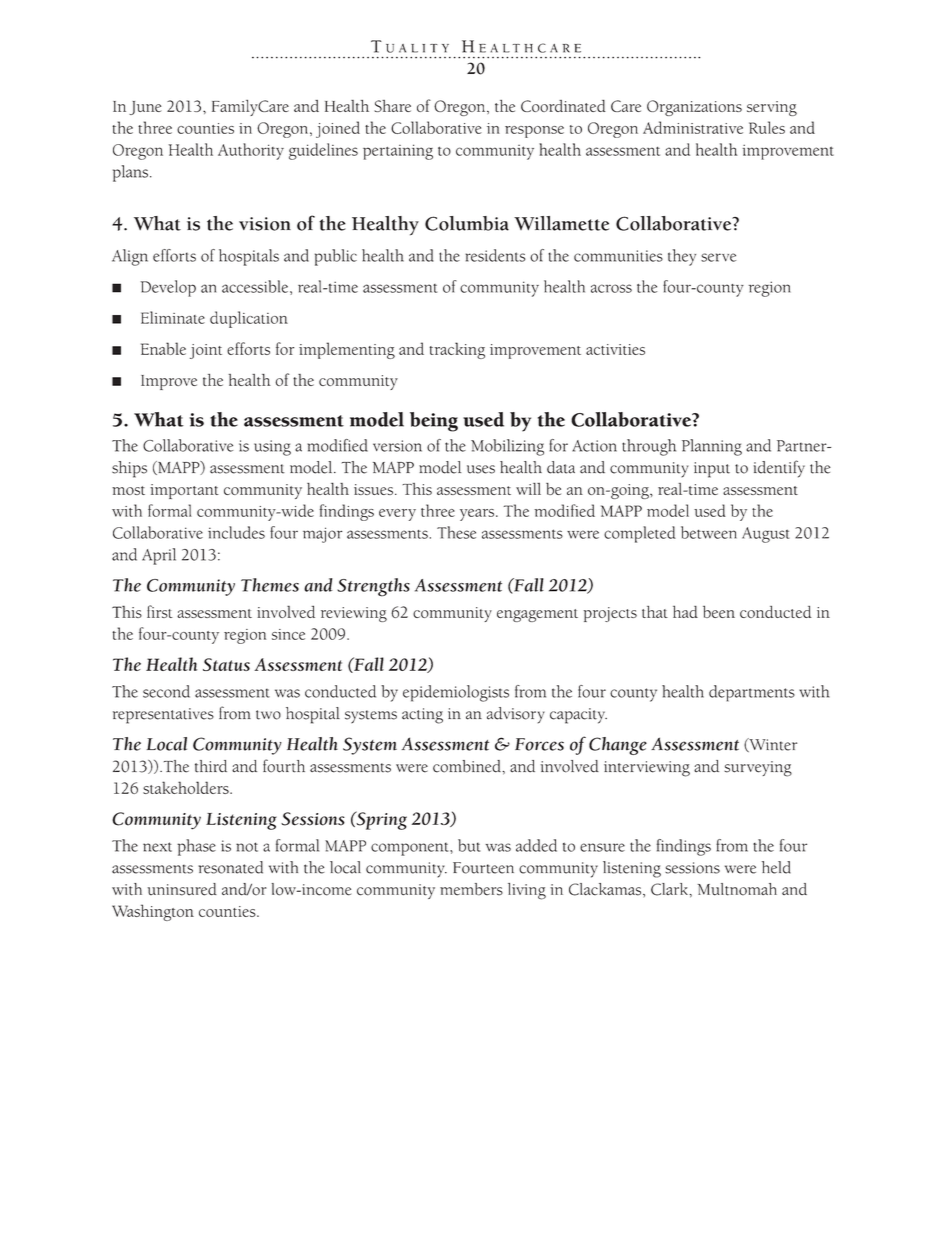 This page has height=1233, width=952. Describe the element at coordinates (184, 491) in the page. I see `important` at that location.
